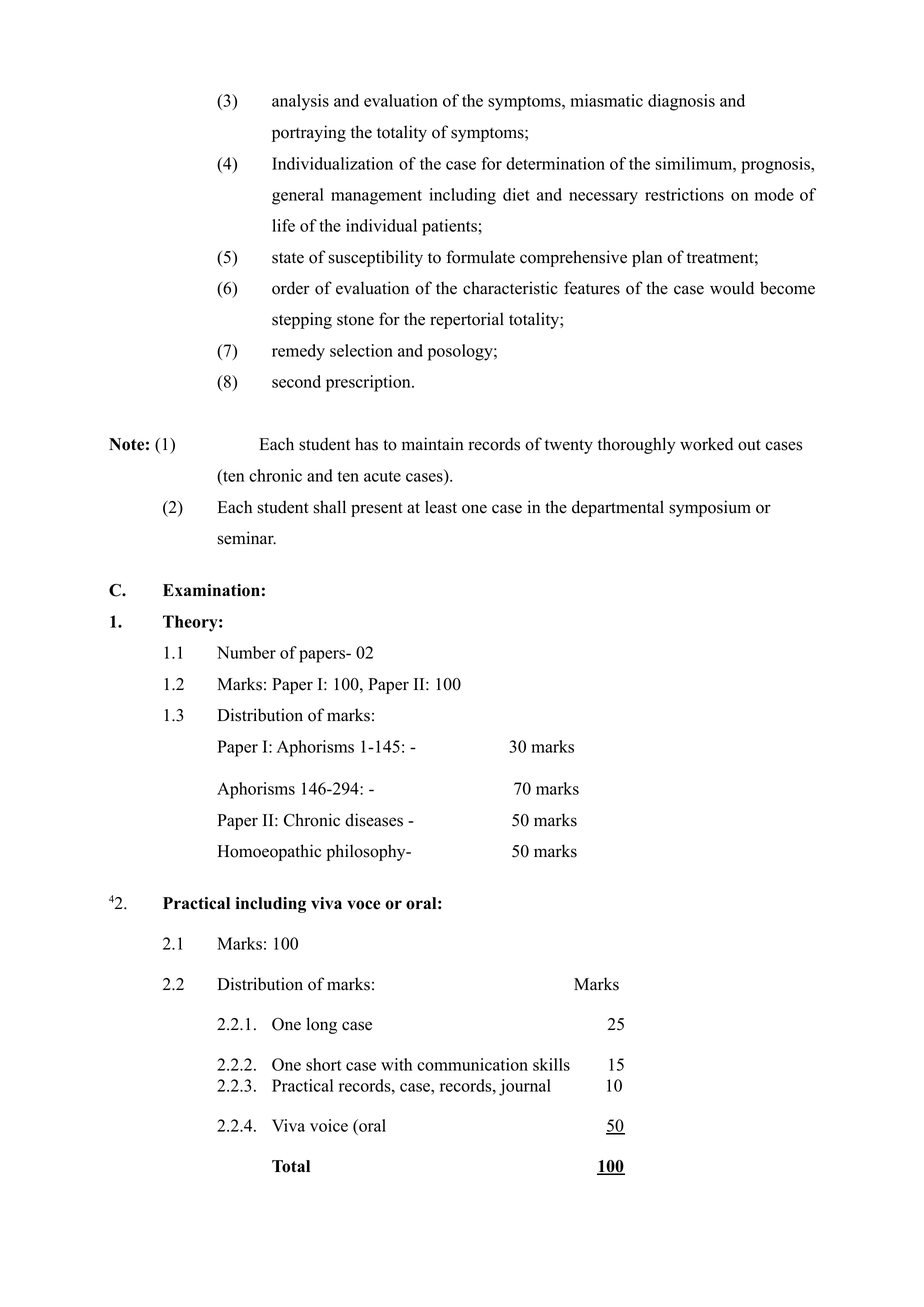 This screenshot has height=1307, width=924. What do you see at coordinates (246, 652) in the screenshot?
I see `Number` at bounding box center [246, 652].
